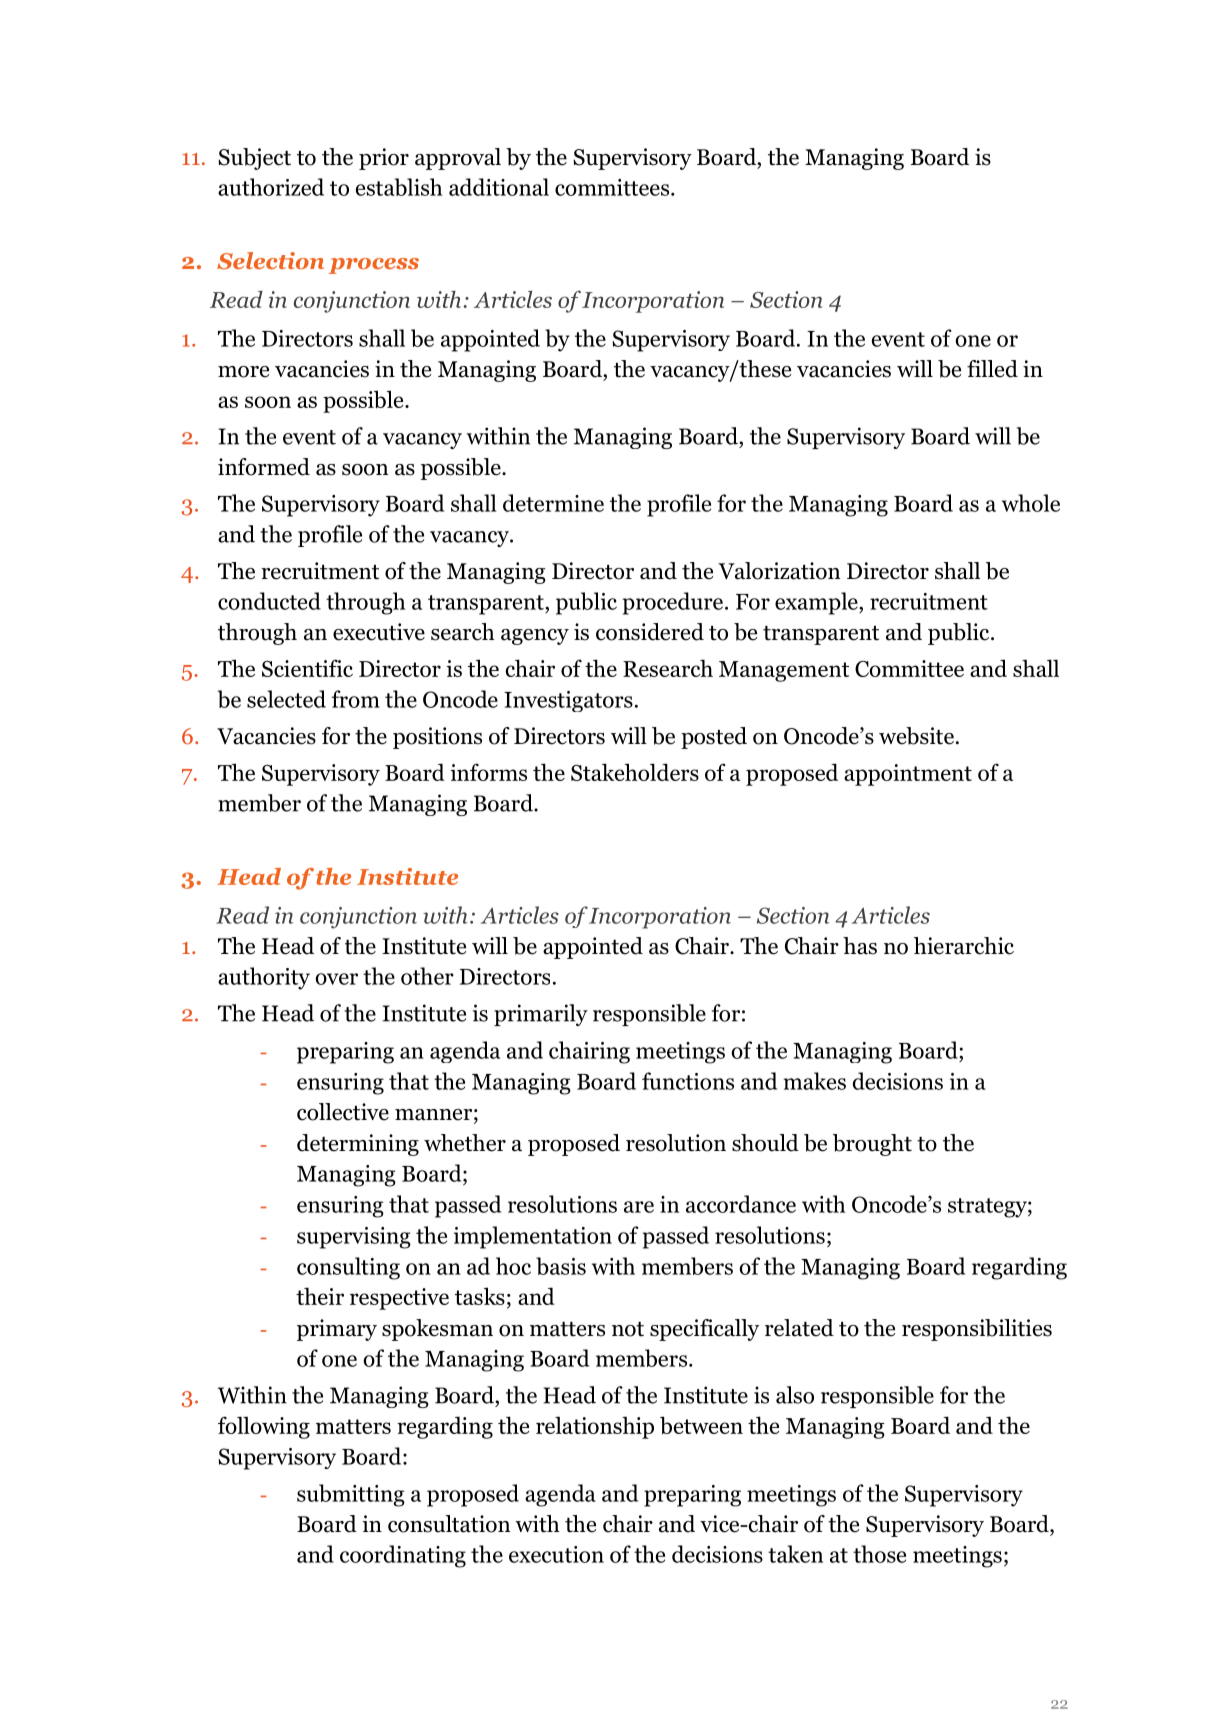  I want to click on filled, so click(992, 369).
